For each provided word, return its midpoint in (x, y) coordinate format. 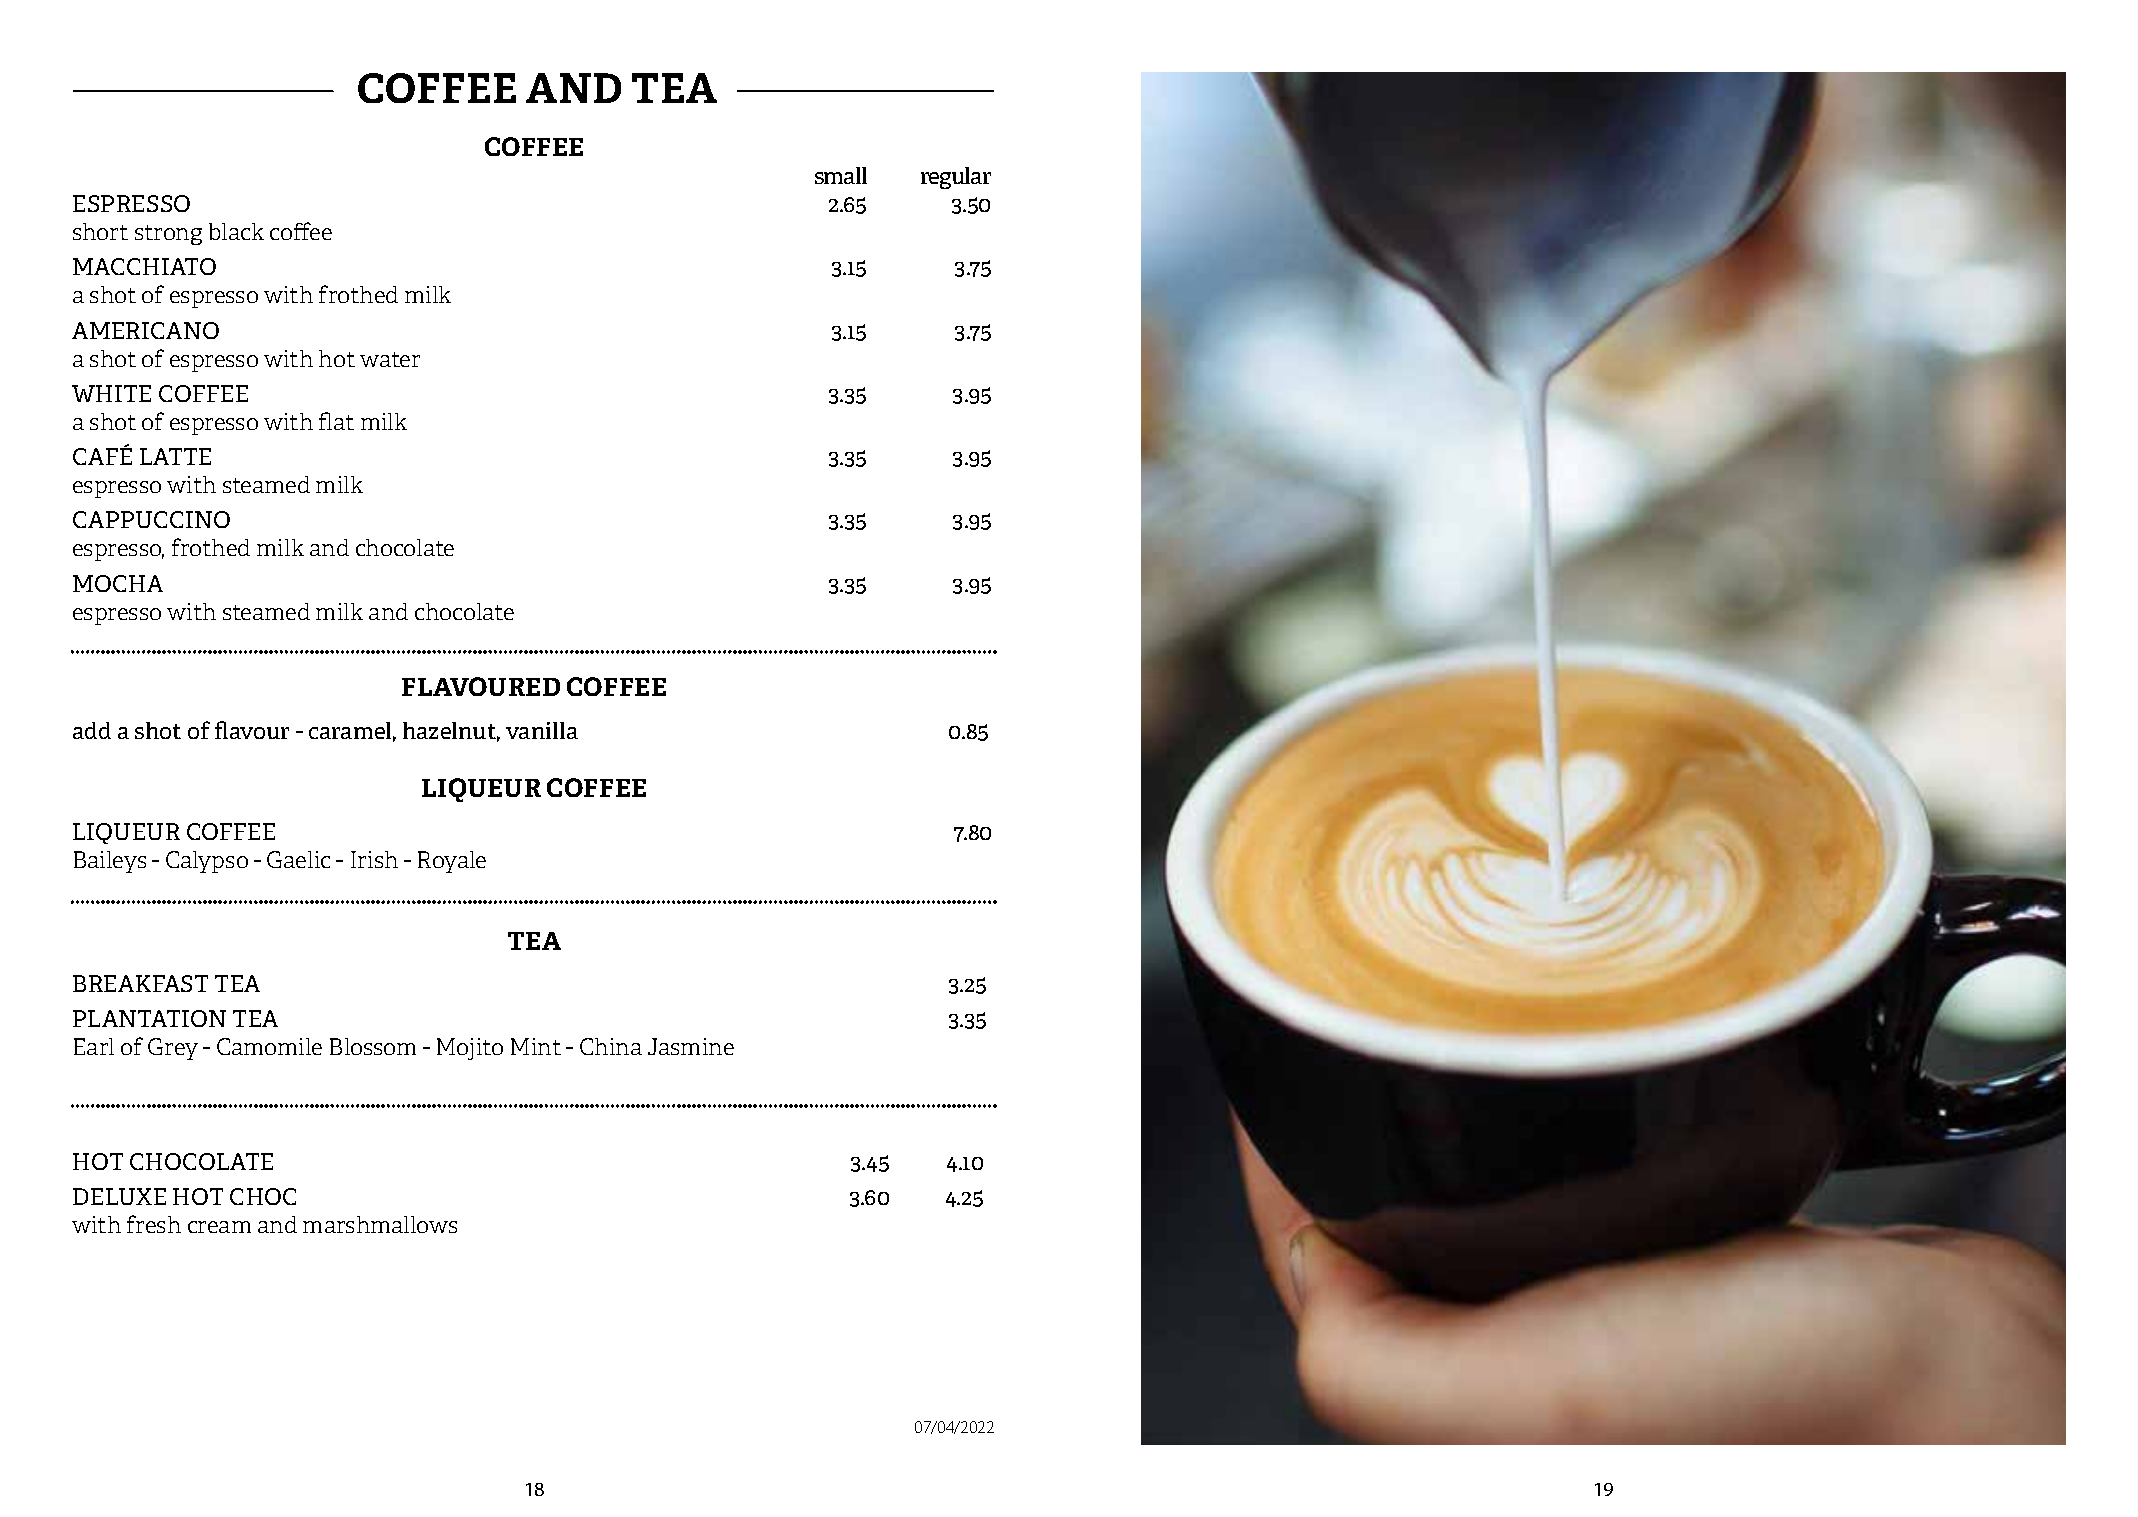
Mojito (470, 1049)
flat (336, 421)
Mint (536, 1046)
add (92, 730)
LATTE (175, 456)
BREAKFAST (140, 983)
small (841, 175)
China (611, 1046)
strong (168, 235)
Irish (374, 859)
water (390, 359)
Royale (452, 862)
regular (956, 178)
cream (219, 1227)
